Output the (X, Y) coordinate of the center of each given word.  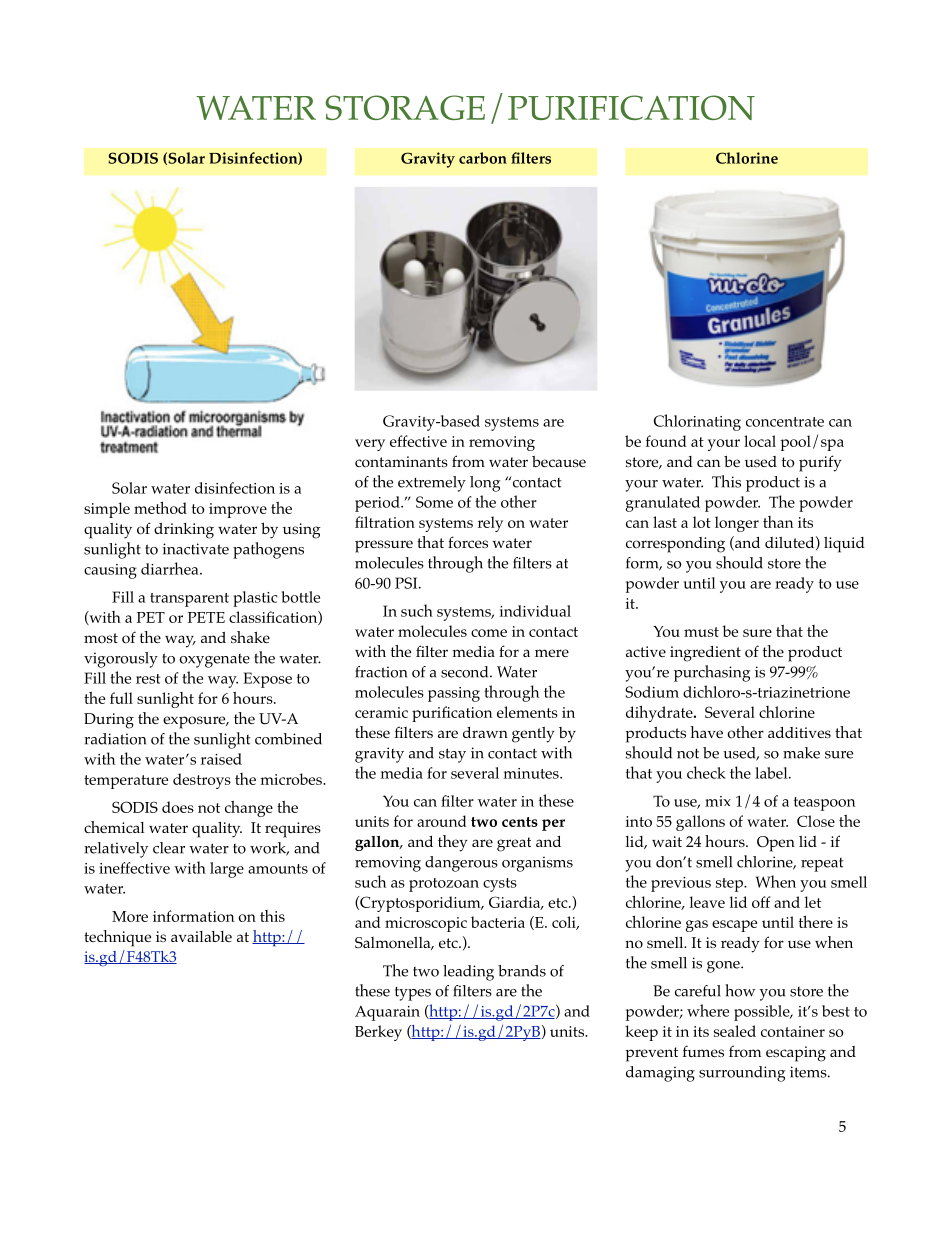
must (701, 632)
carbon (483, 158)
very (370, 445)
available (201, 936)
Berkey (378, 1033)
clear (169, 848)
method (160, 507)
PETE (206, 617)
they (453, 843)
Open (776, 844)
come (489, 633)
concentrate (785, 422)
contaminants (401, 462)
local (760, 441)
